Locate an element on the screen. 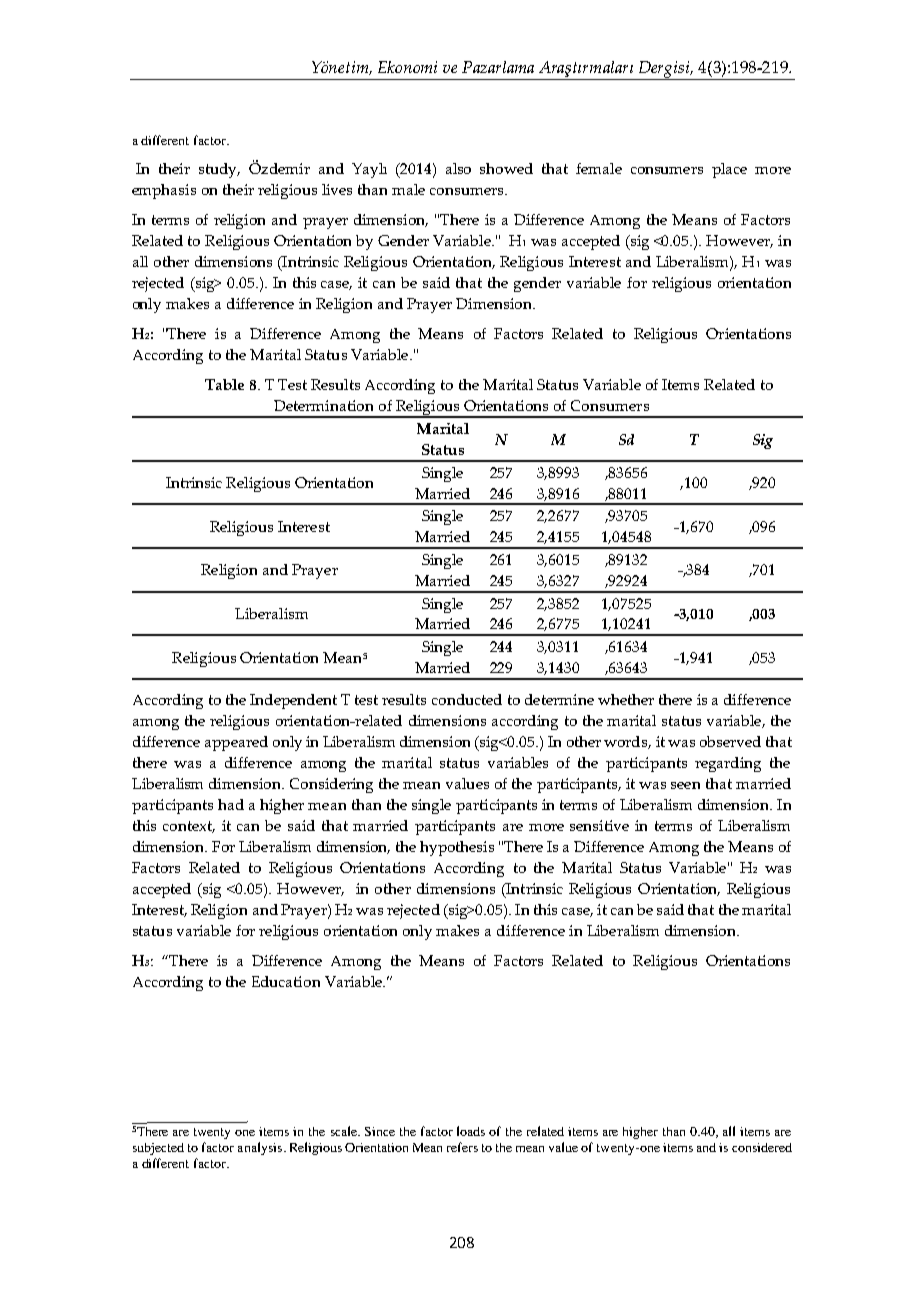 This screenshot has width=924, height=1308. study is located at coordinates (219, 170).
